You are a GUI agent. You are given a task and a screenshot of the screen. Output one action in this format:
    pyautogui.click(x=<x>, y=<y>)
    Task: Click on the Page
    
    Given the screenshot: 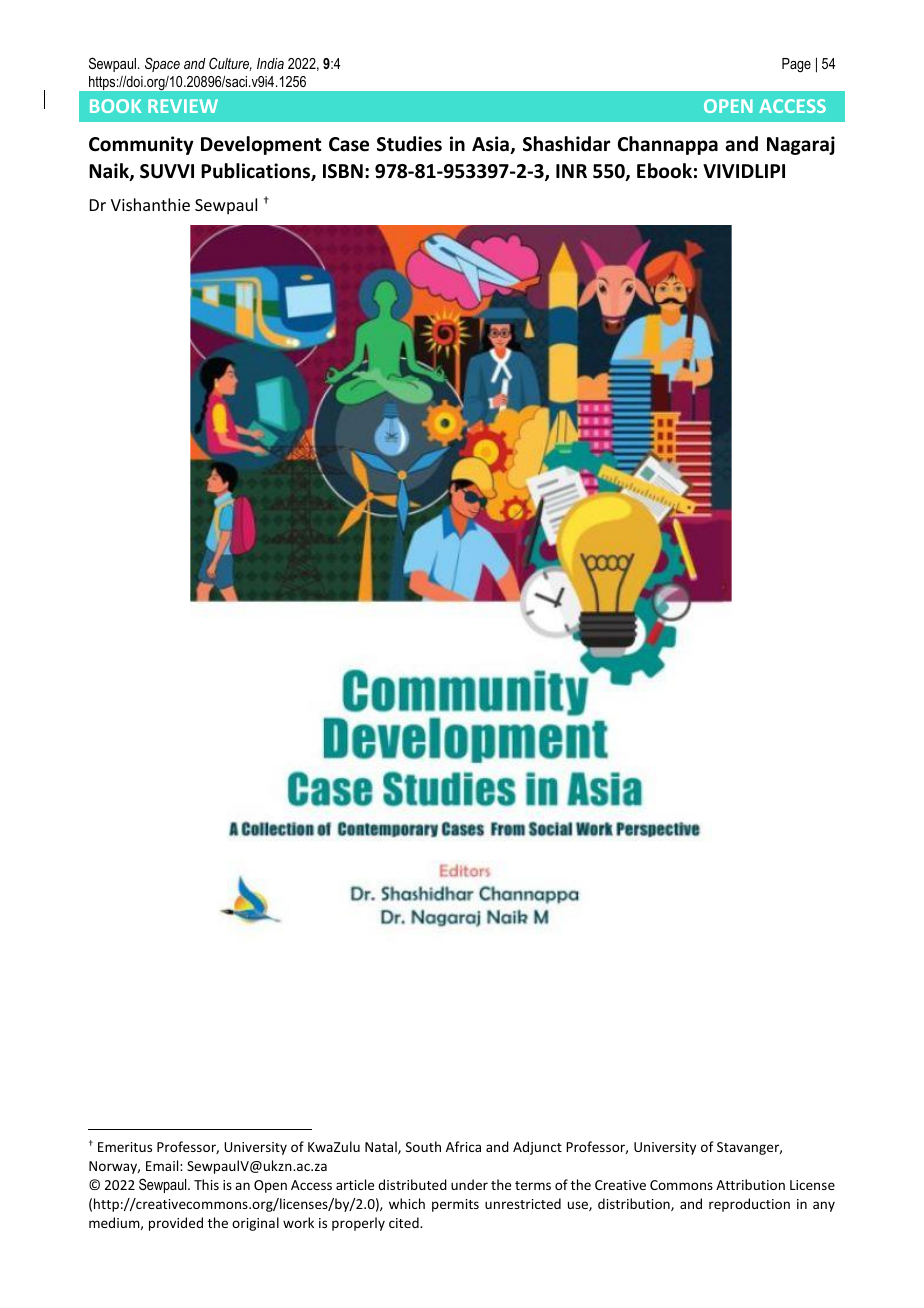 What is the action you would take?
    pyautogui.click(x=796, y=65)
